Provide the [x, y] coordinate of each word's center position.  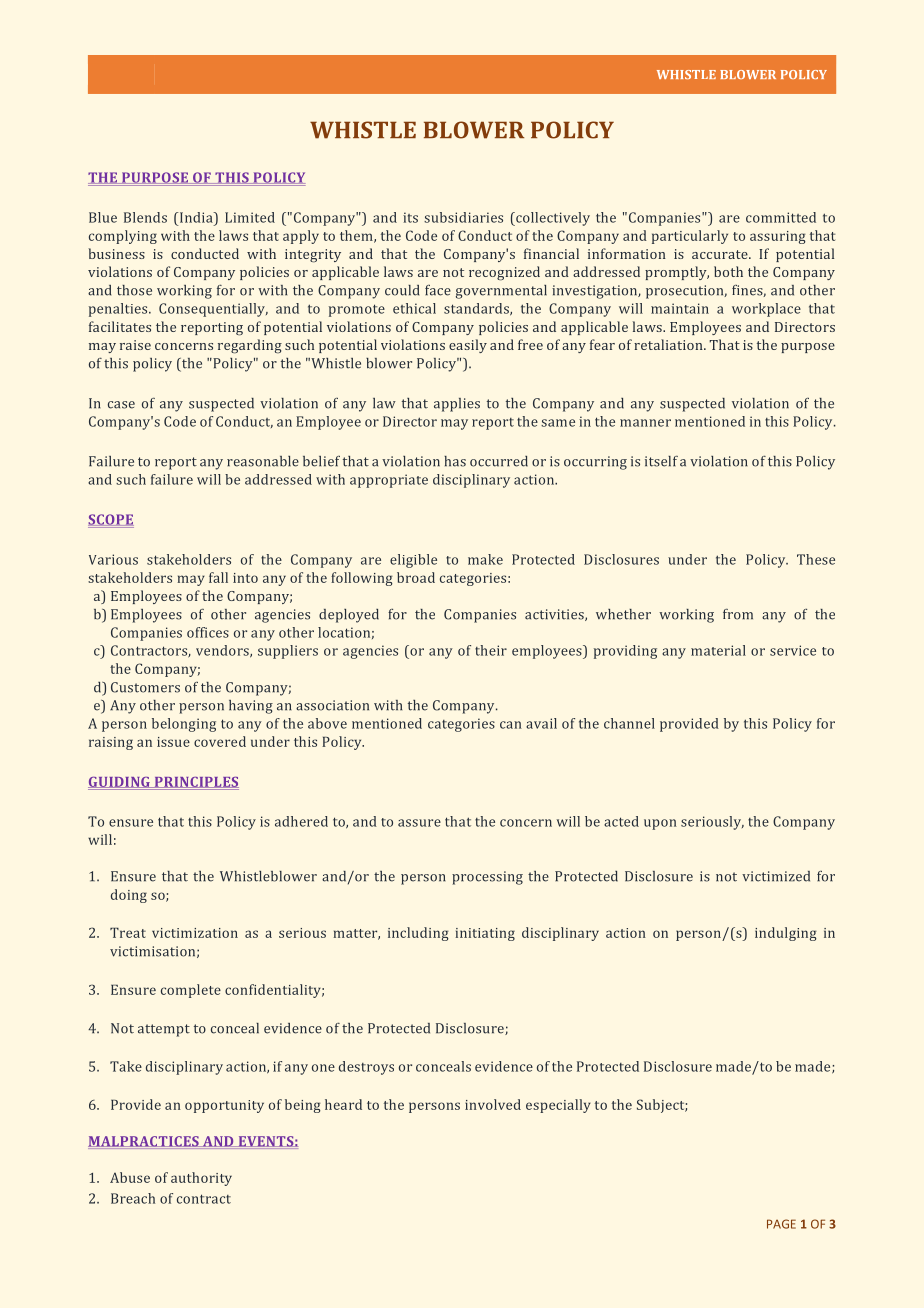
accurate [721, 254]
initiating [485, 934]
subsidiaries [463, 217]
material [718, 650]
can [511, 725]
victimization [195, 933]
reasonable [263, 461]
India [196, 217]
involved [493, 1104]
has [455, 461]
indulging [786, 934]
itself [661, 461]
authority [201, 1179]
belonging [184, 725]
